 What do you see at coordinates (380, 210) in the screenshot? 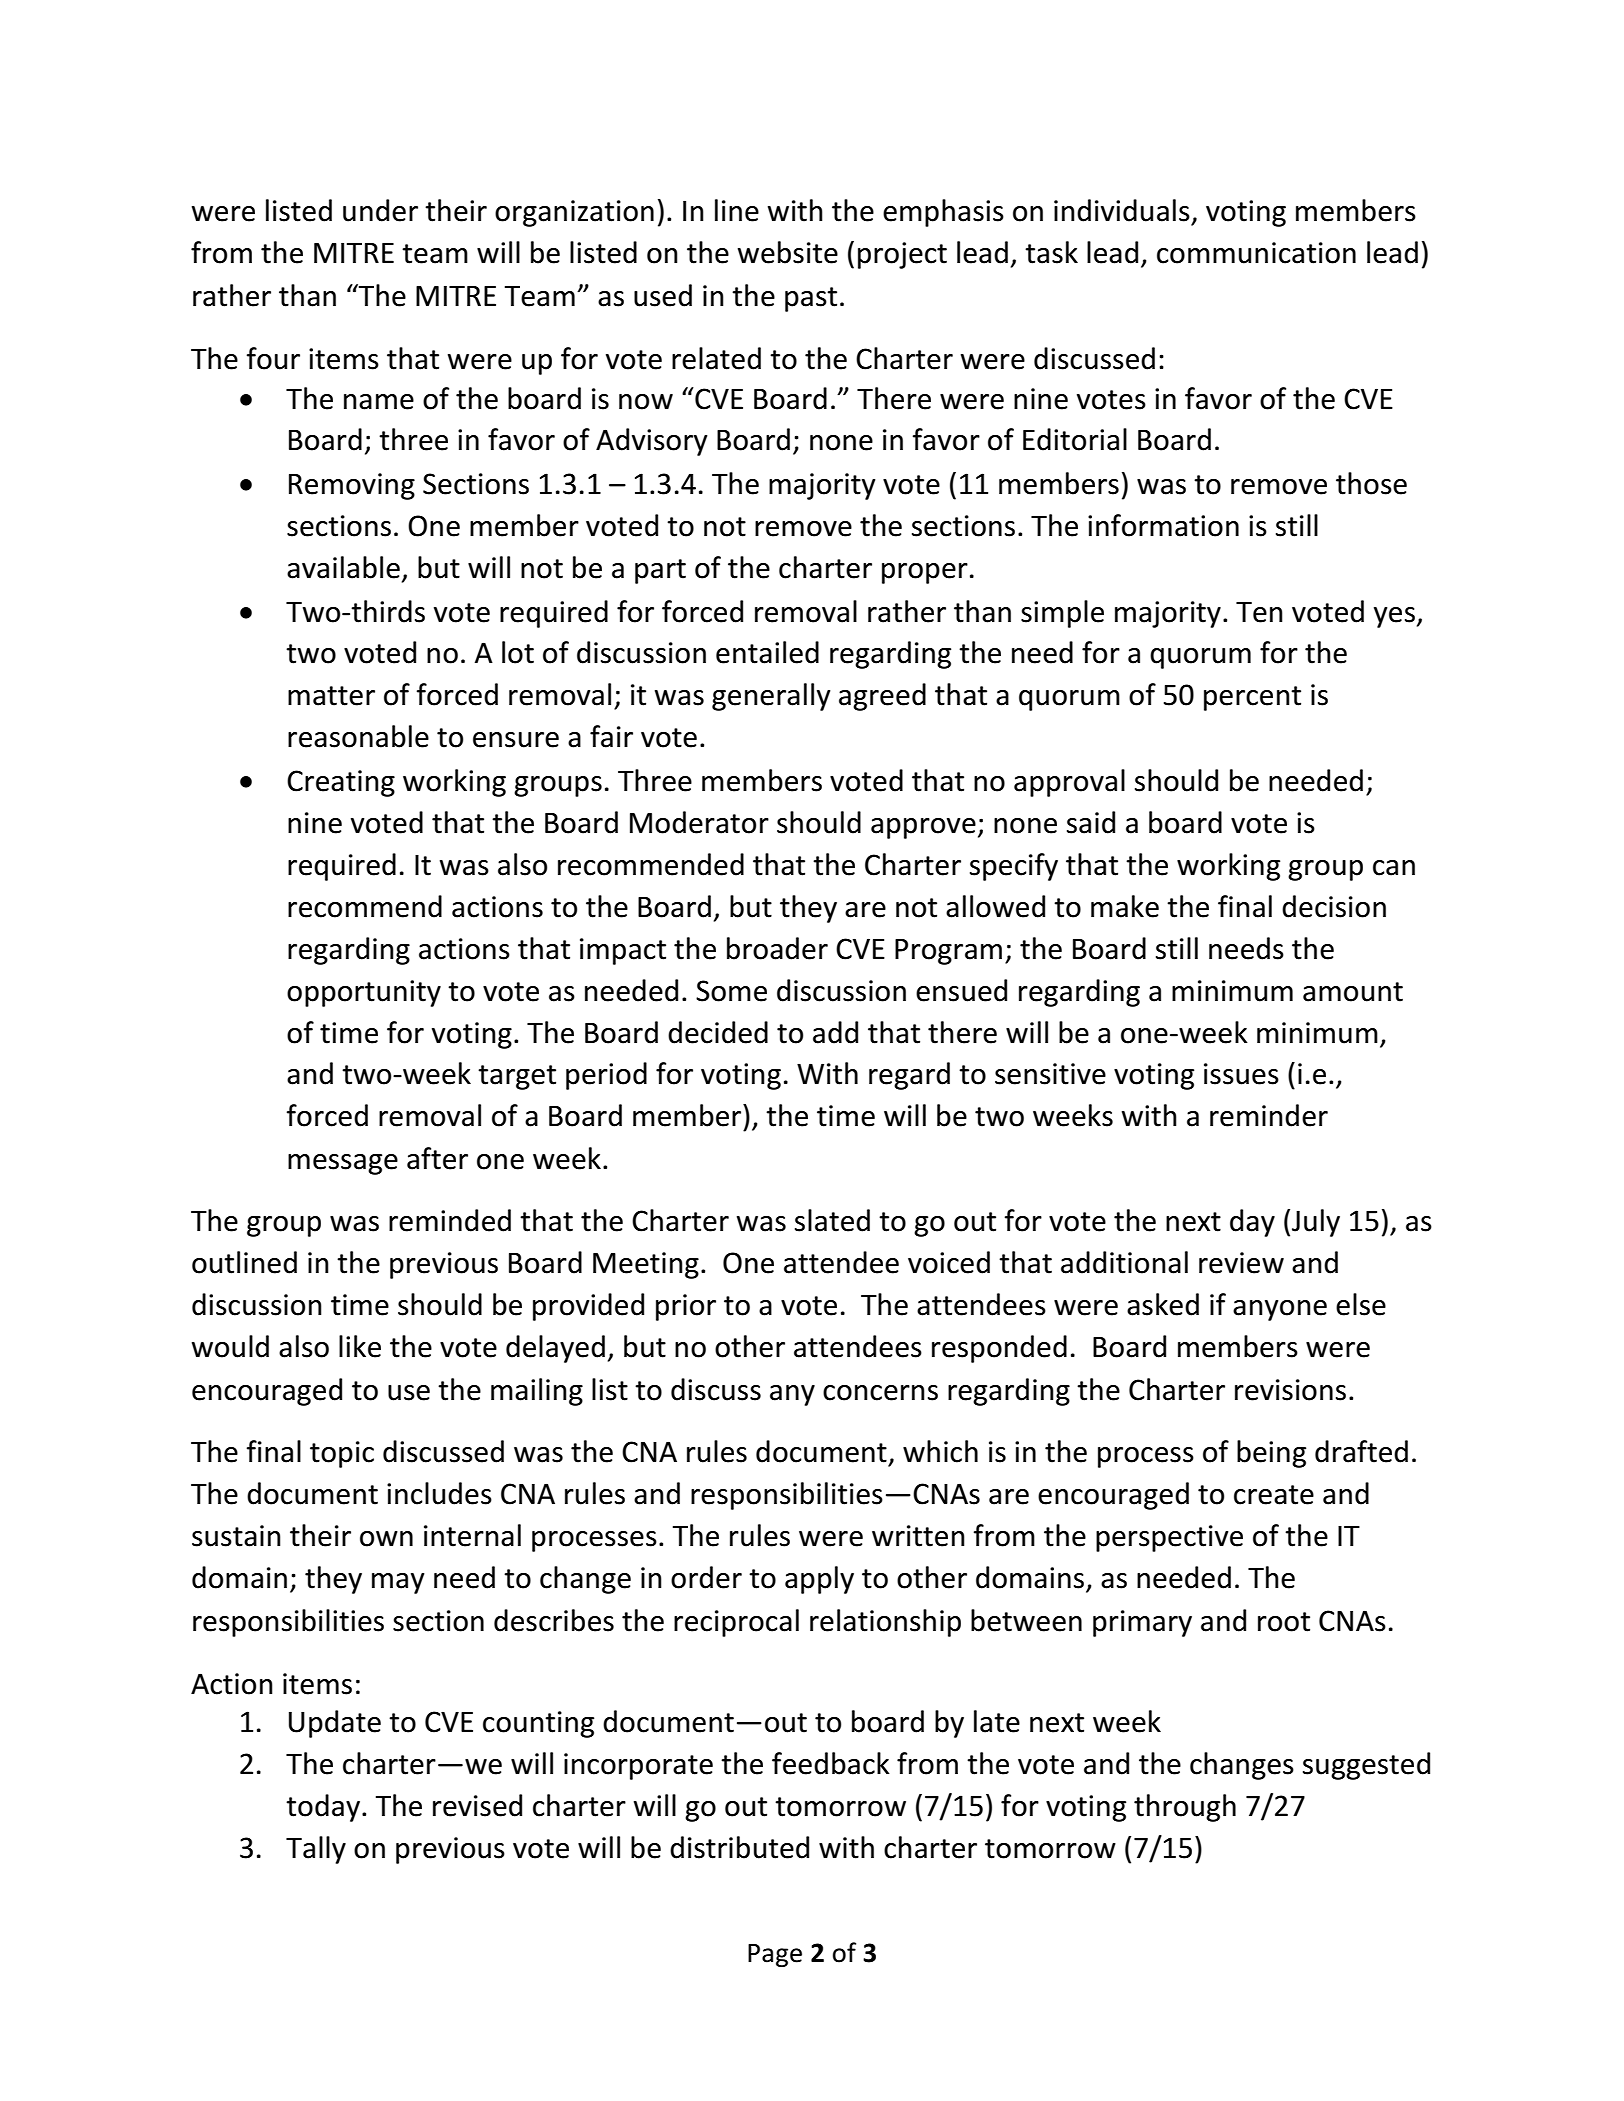
I see `under` at bounding box center [380, 210].
